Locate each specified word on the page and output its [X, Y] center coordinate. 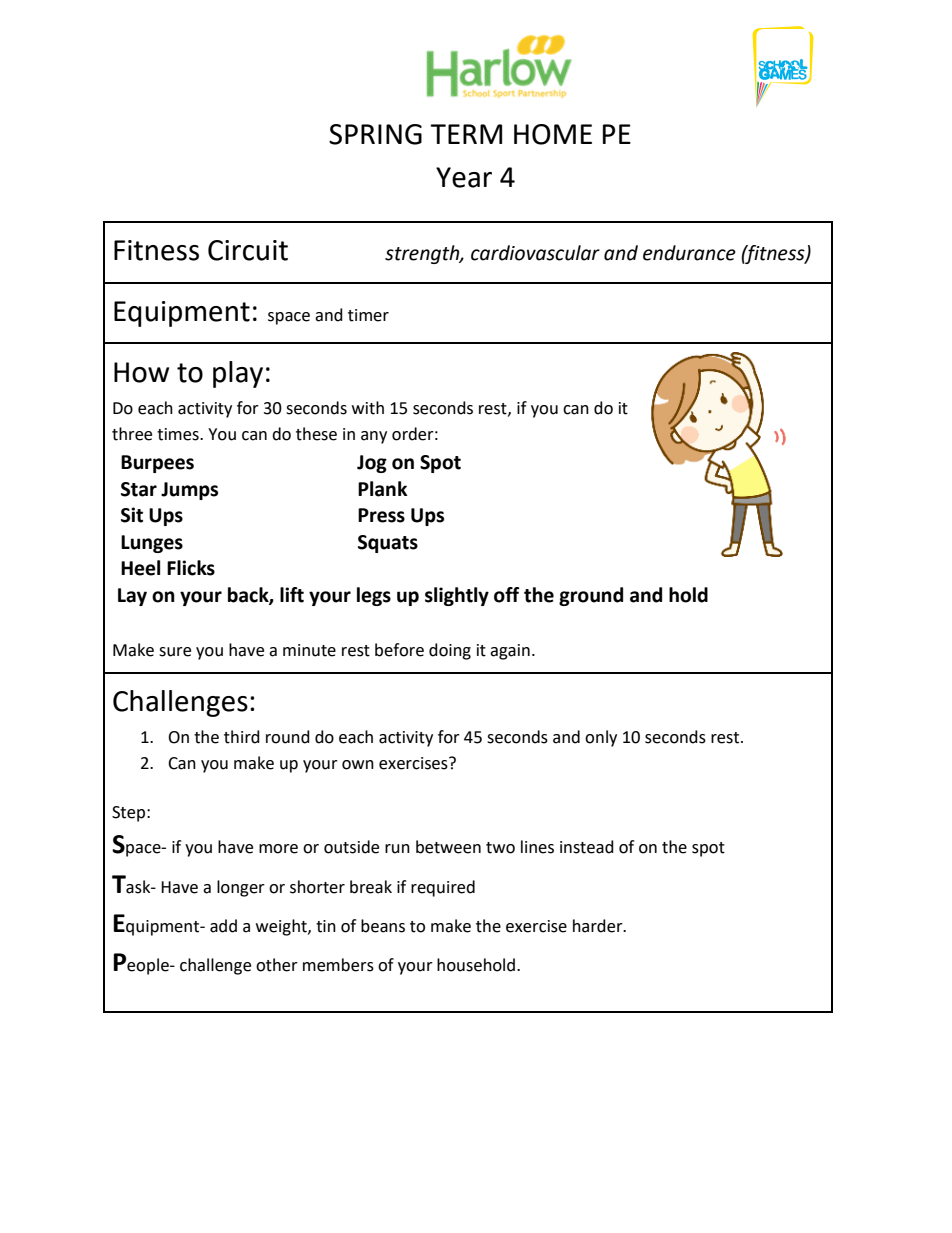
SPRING [375, 134]
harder [599, 926]
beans [383, 926]
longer [241, 888]
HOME [553, 134]
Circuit [248, 250]
